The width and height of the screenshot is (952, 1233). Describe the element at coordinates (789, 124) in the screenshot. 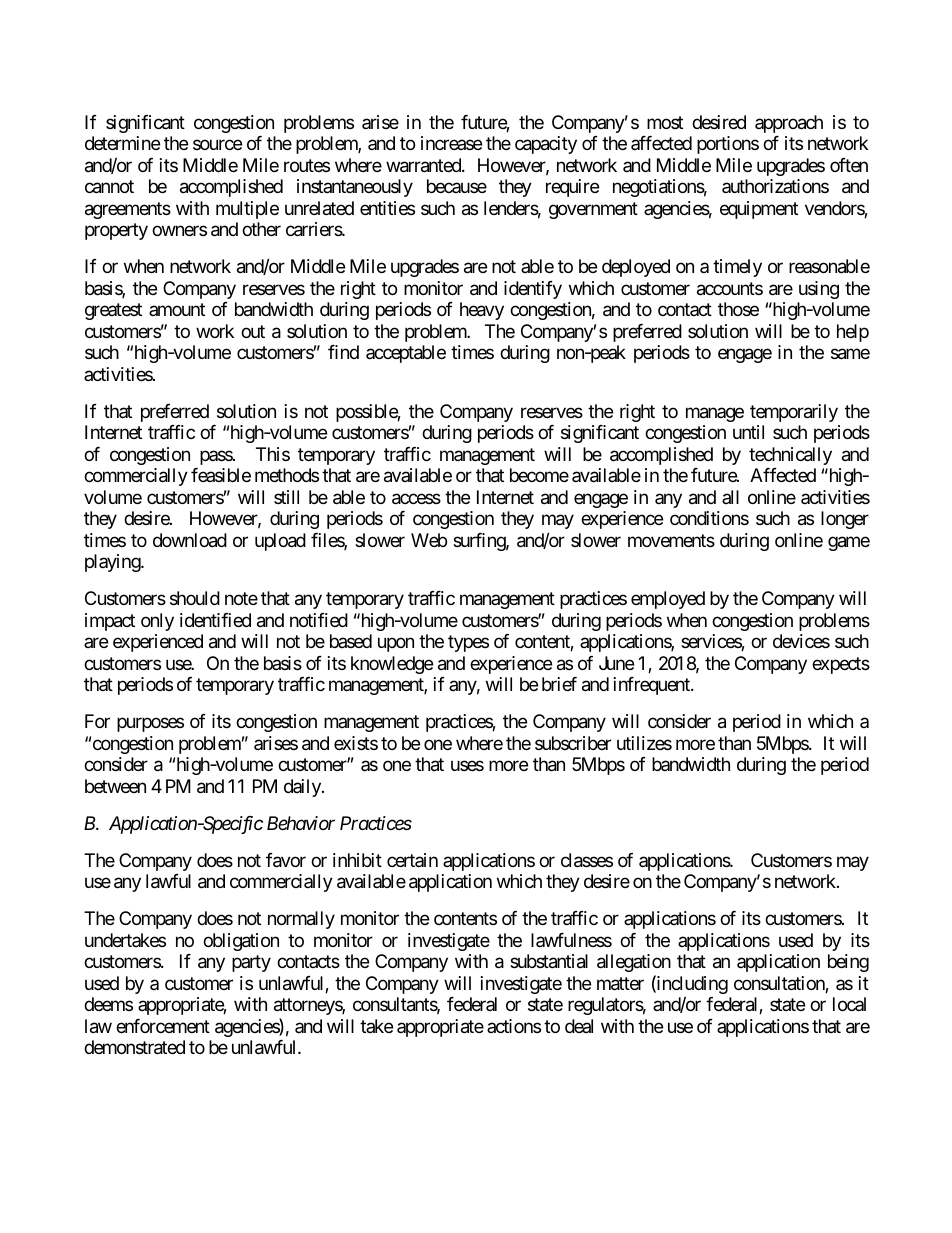

I see `approach` at that location.
